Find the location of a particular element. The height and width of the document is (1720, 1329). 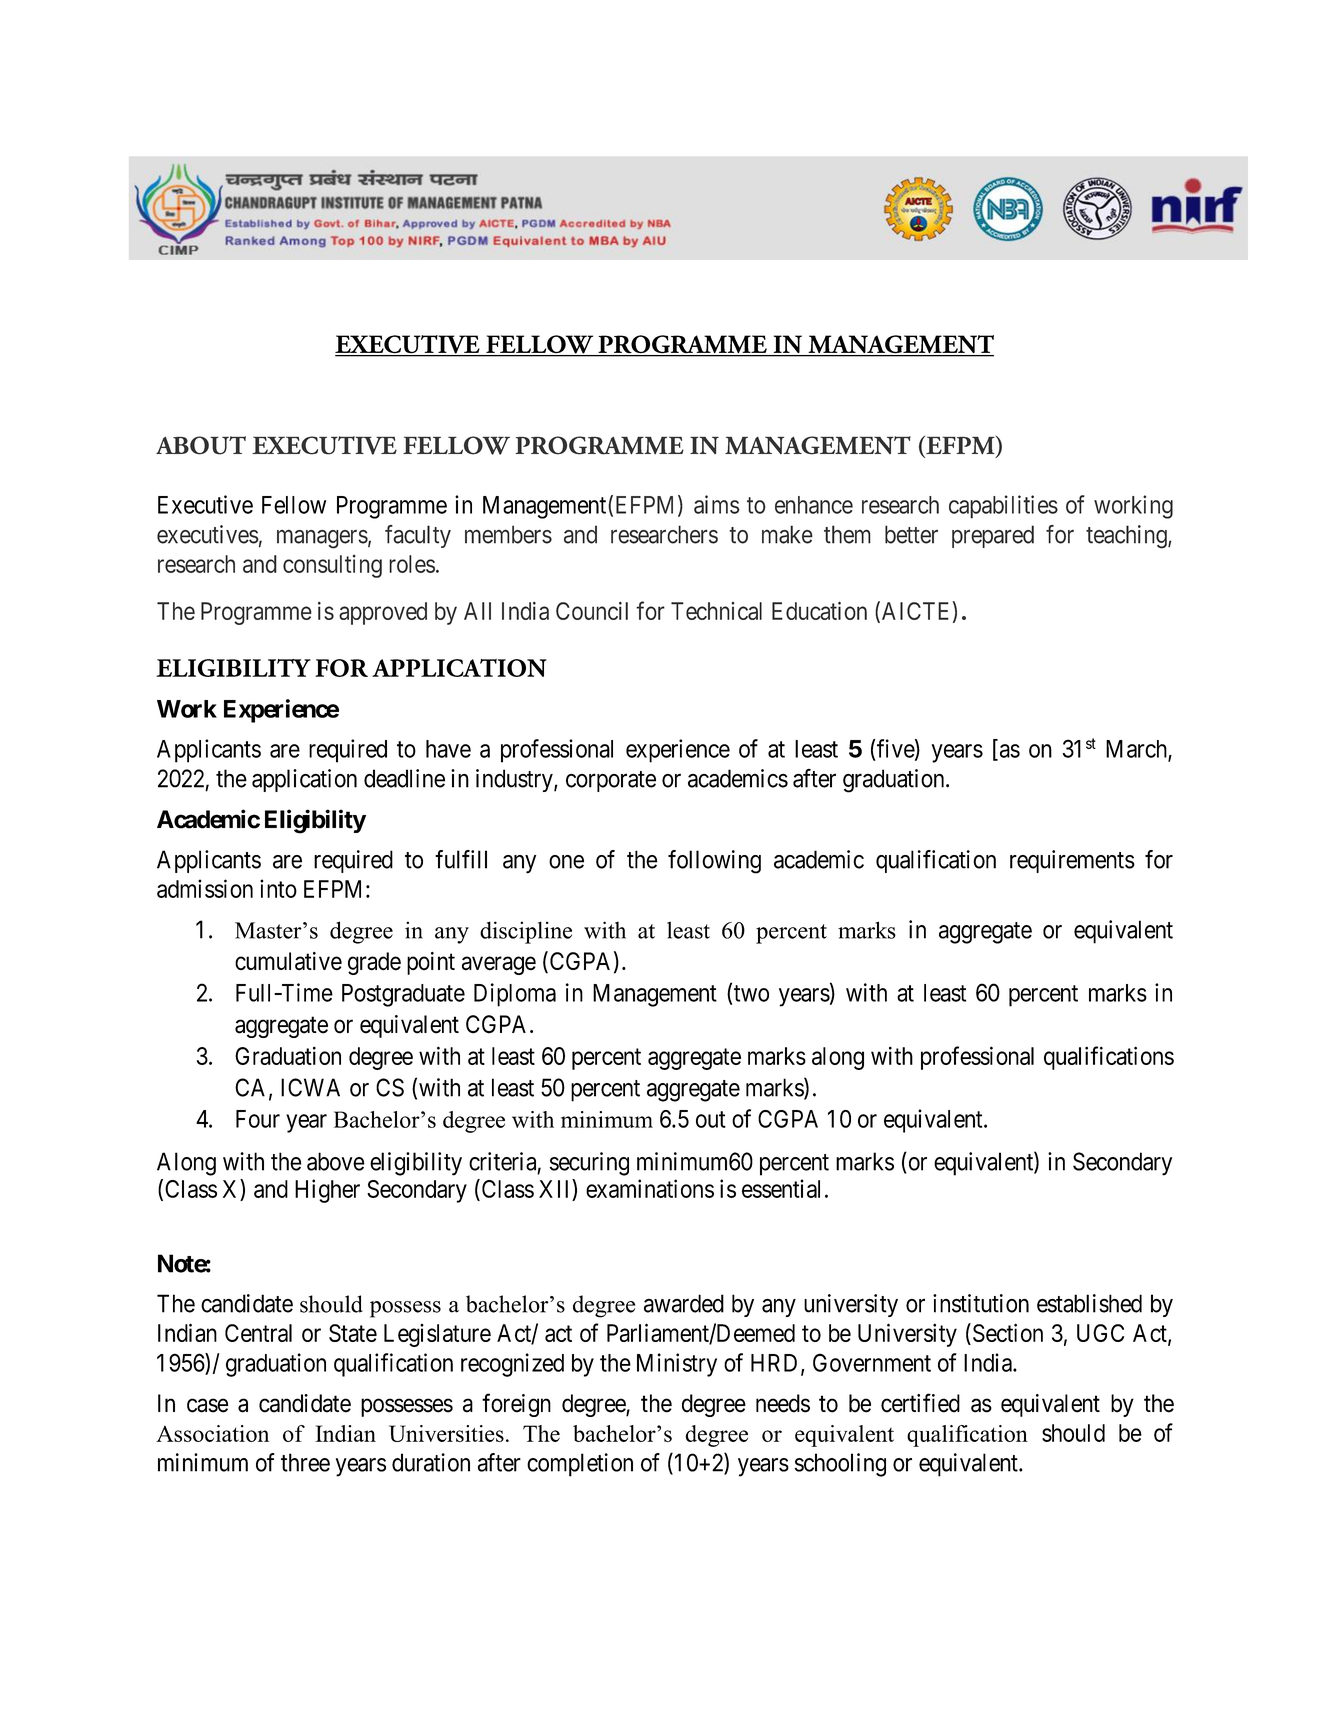

certified is located at coordinates (920, 1403).
